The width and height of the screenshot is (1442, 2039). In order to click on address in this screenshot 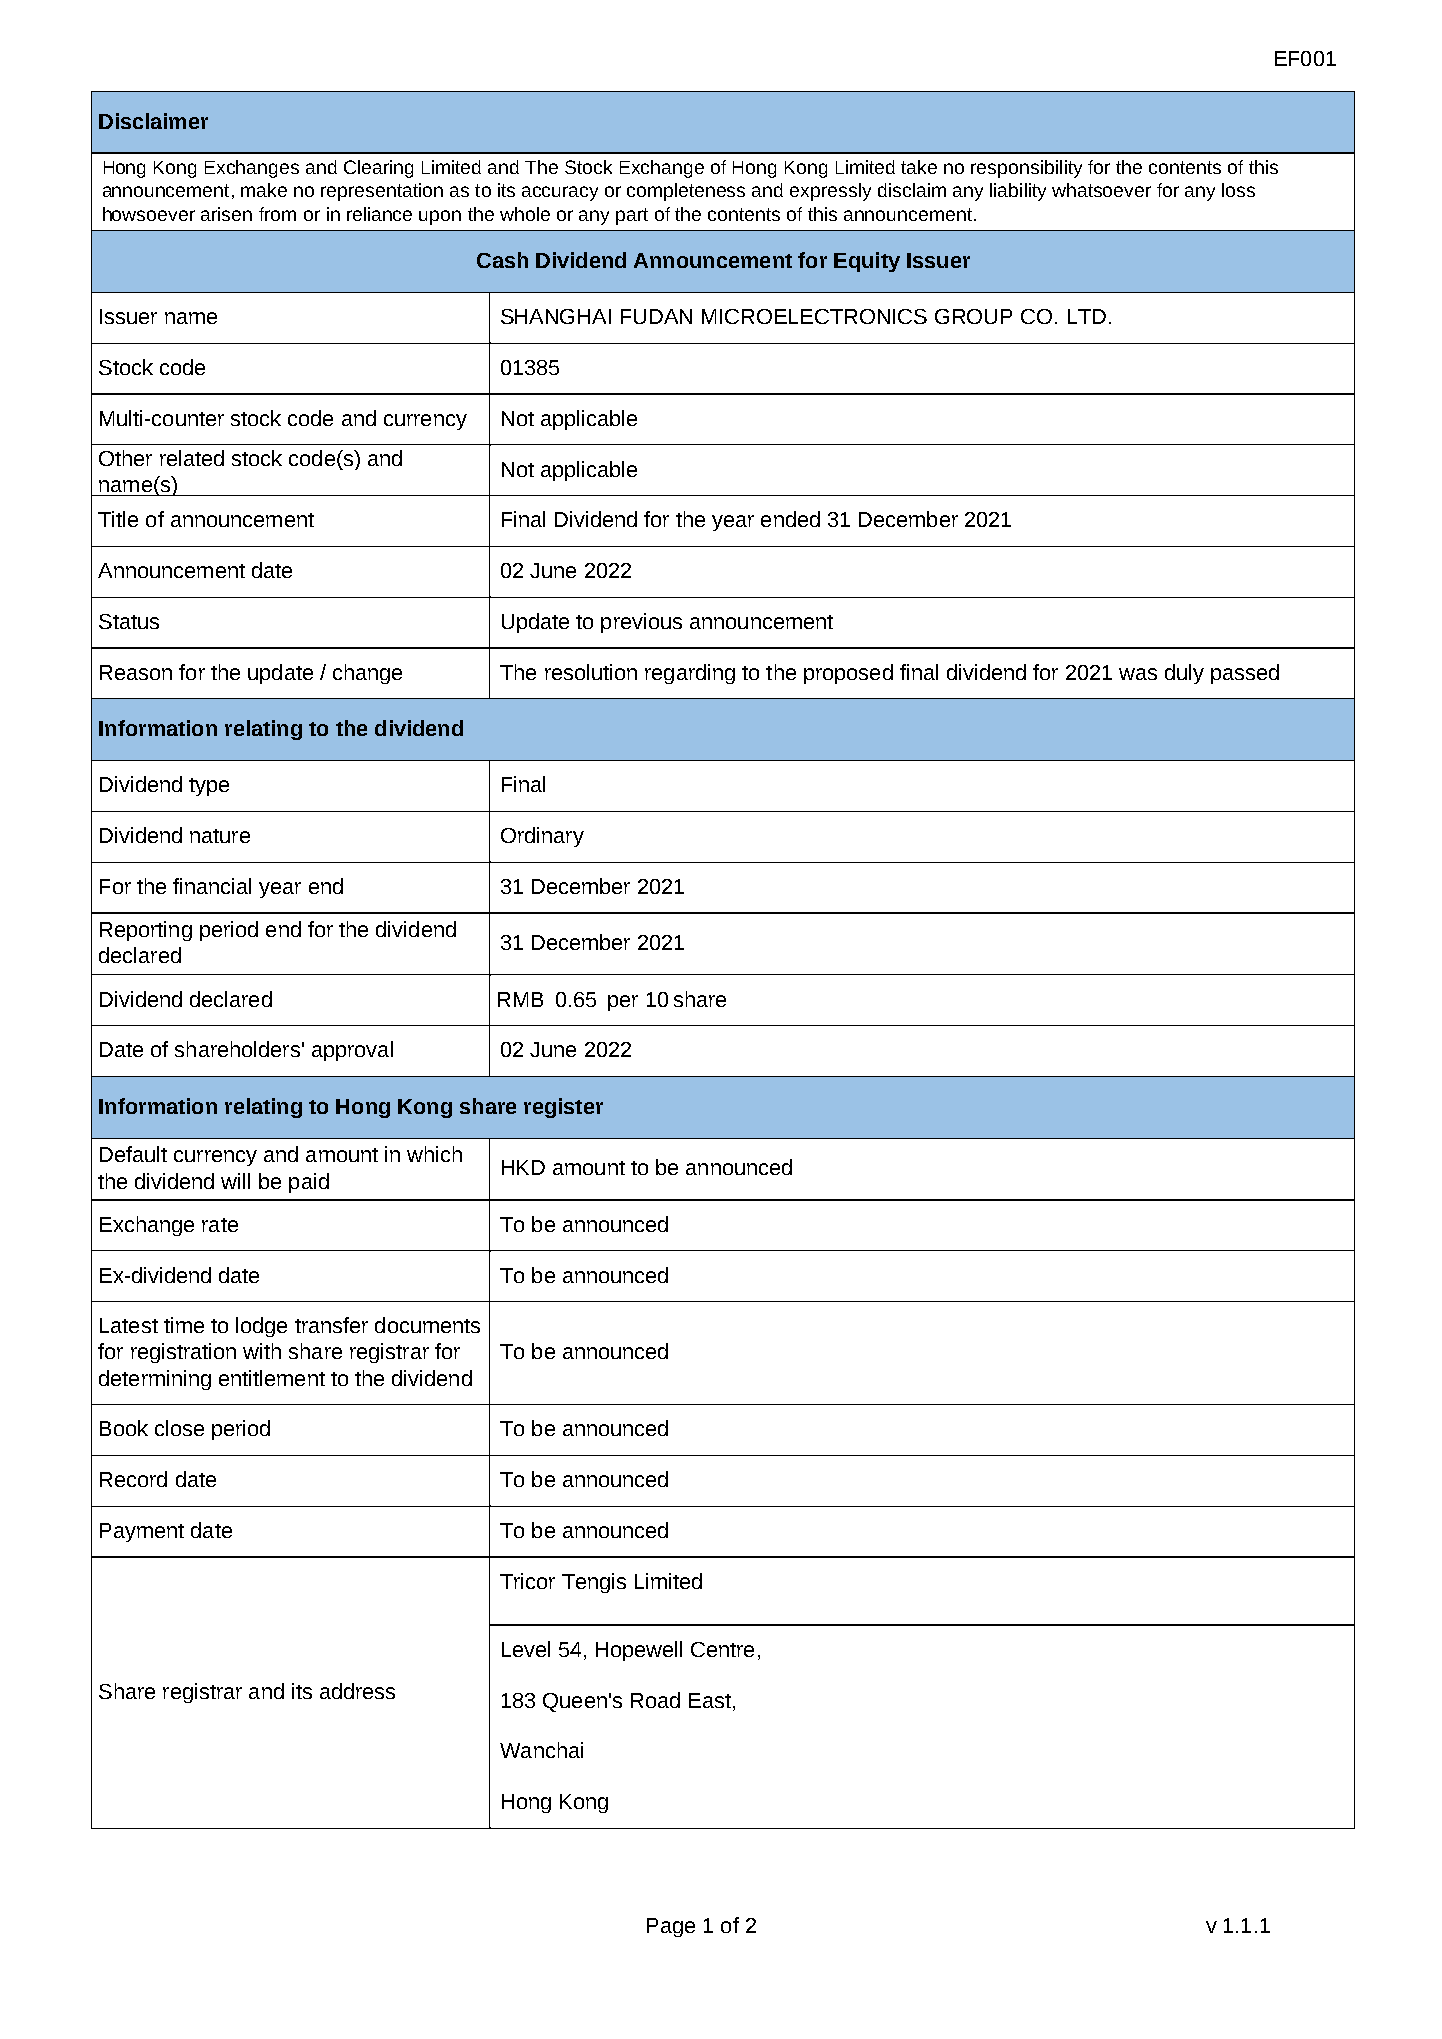, I will do `click(357, 1691)`.
